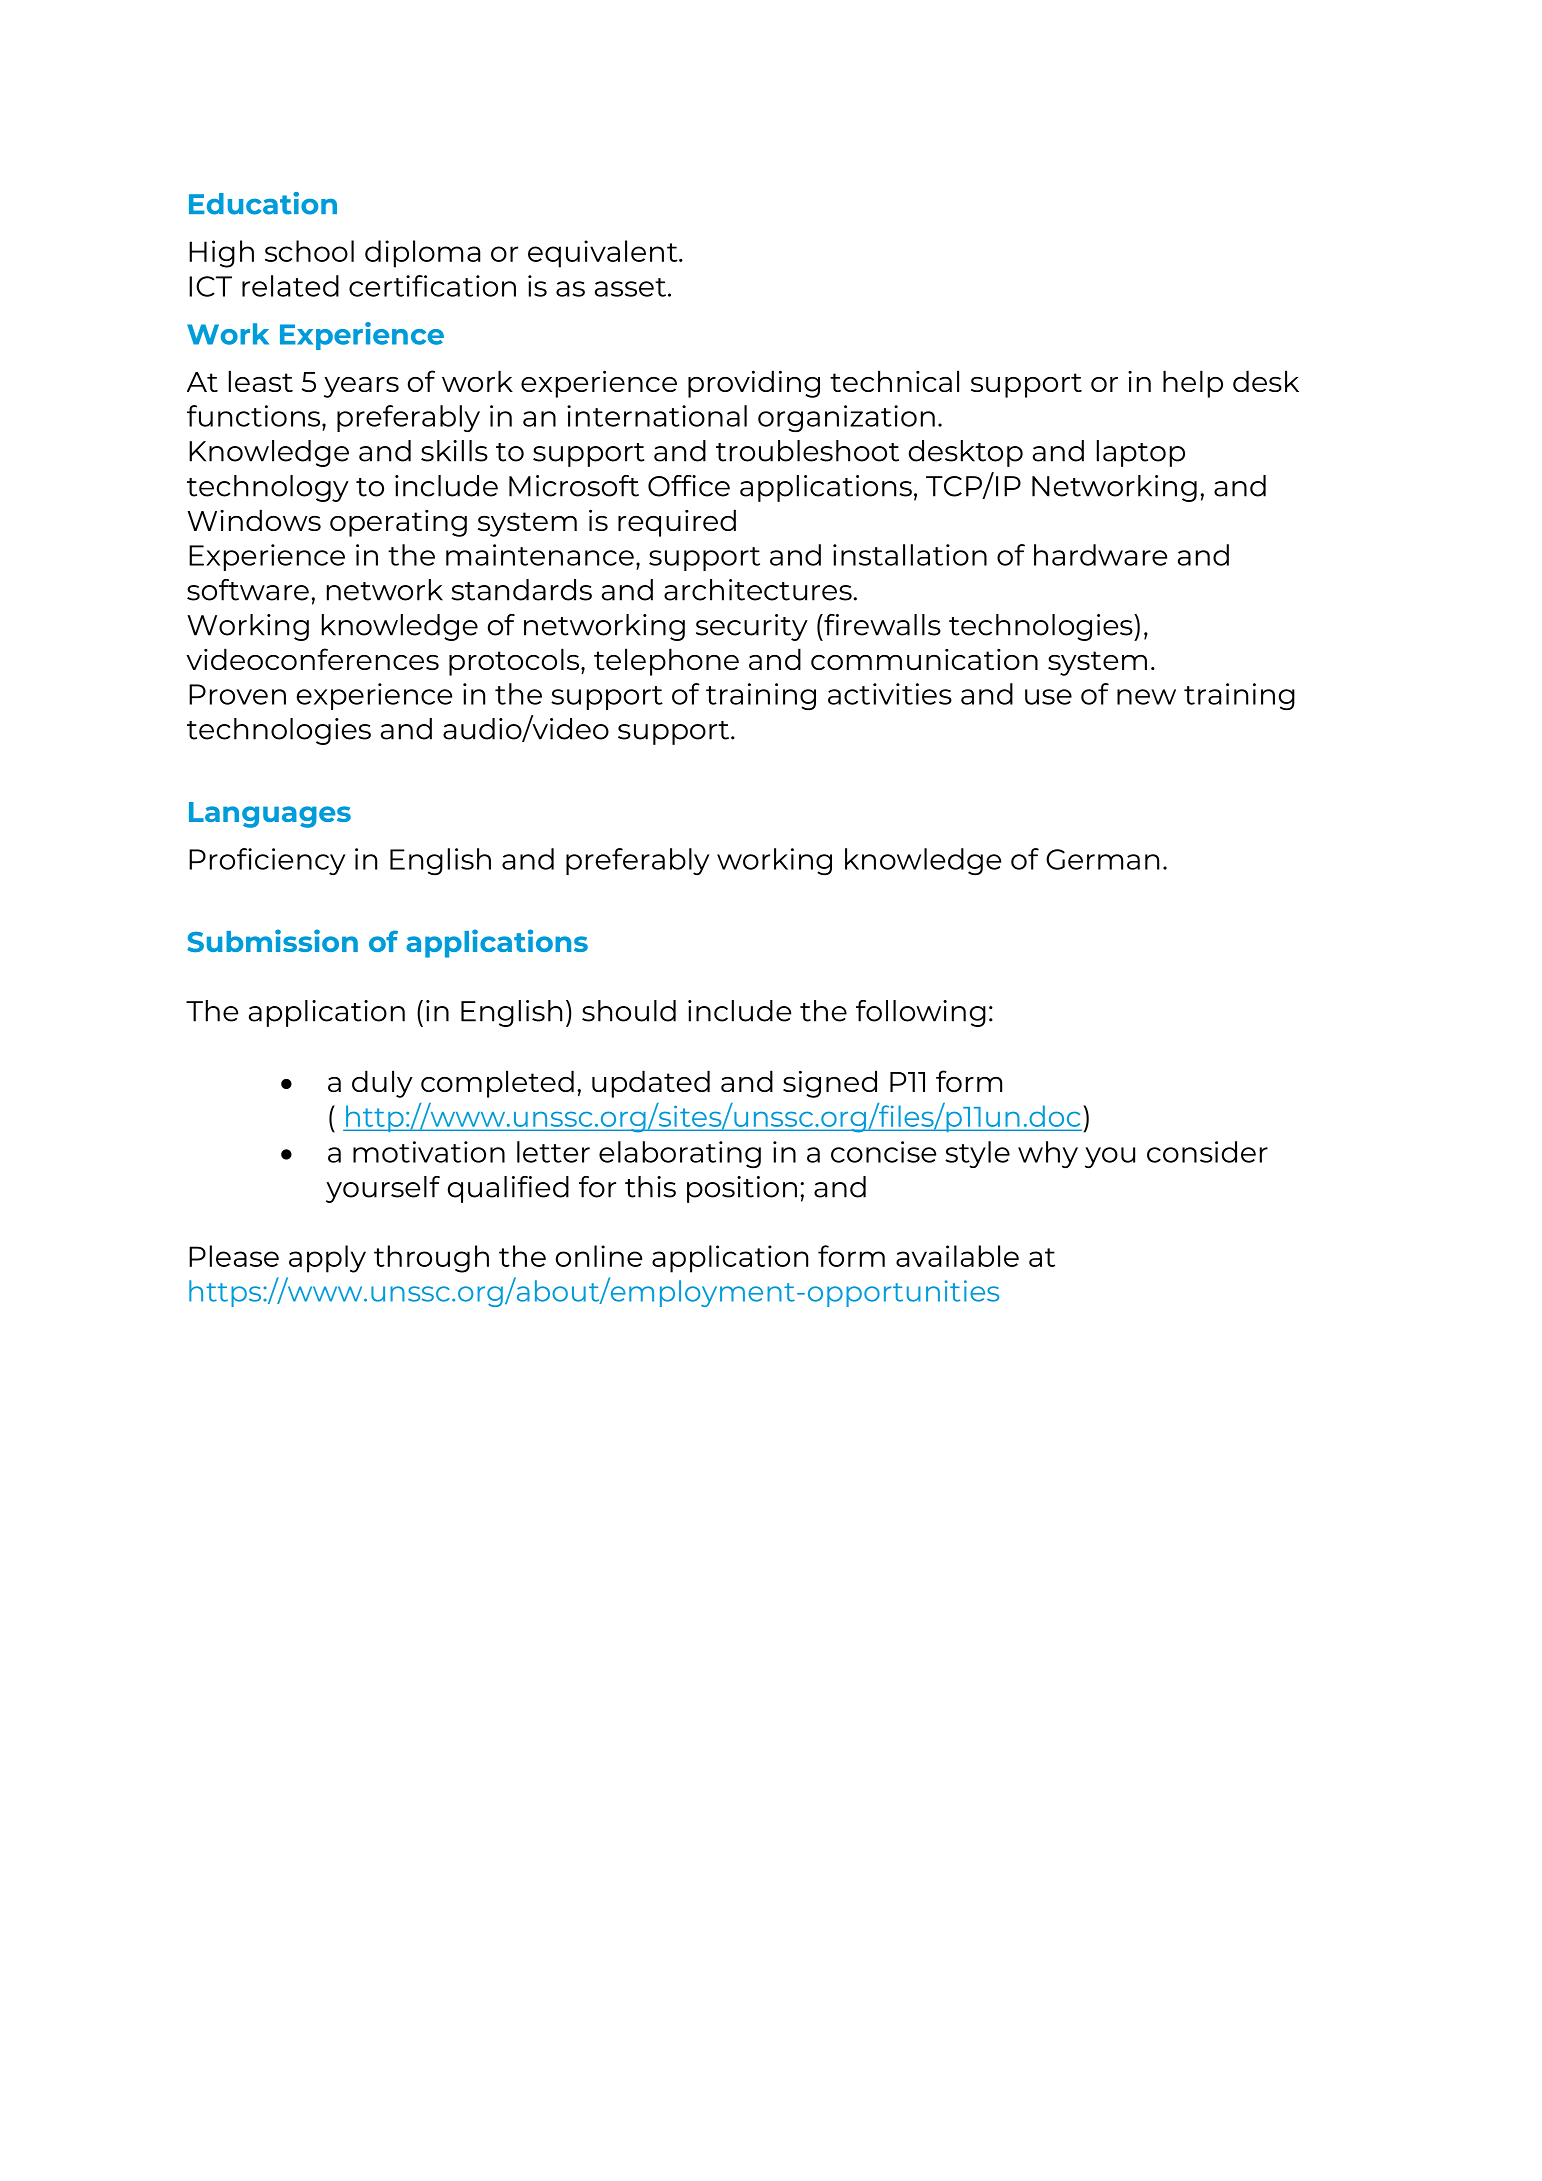  I want to click on equivalent, so click(604, 254).
